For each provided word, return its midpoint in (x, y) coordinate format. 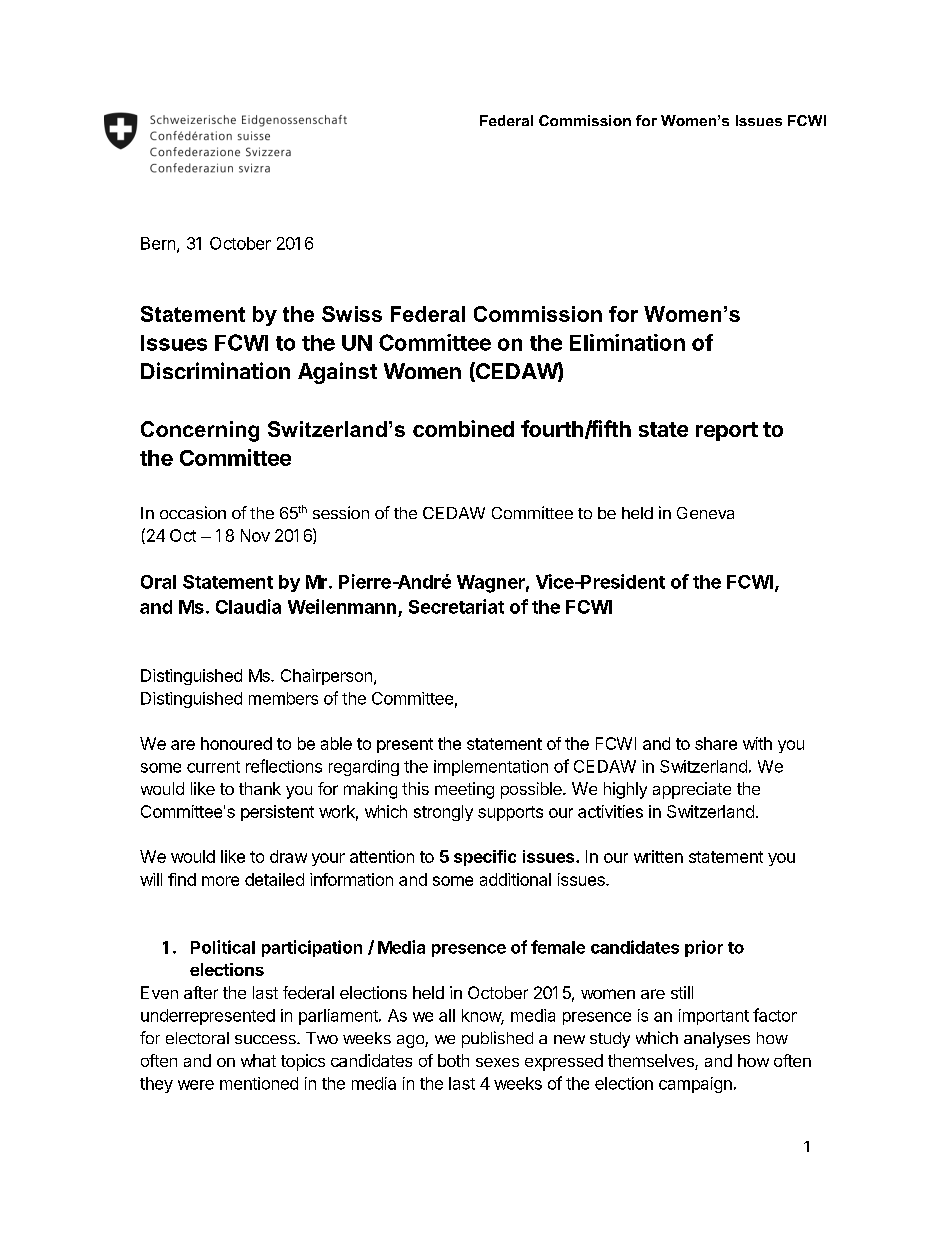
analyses (717, 1040)
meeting (464, 790)
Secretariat (456, 606)
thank (260, 788)
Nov (255, 535)
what (258, 1060)
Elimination (627, 342)
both (453, 1060)
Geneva (705, 513)
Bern (158, 243)
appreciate (692, 790)
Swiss (352, 314)
